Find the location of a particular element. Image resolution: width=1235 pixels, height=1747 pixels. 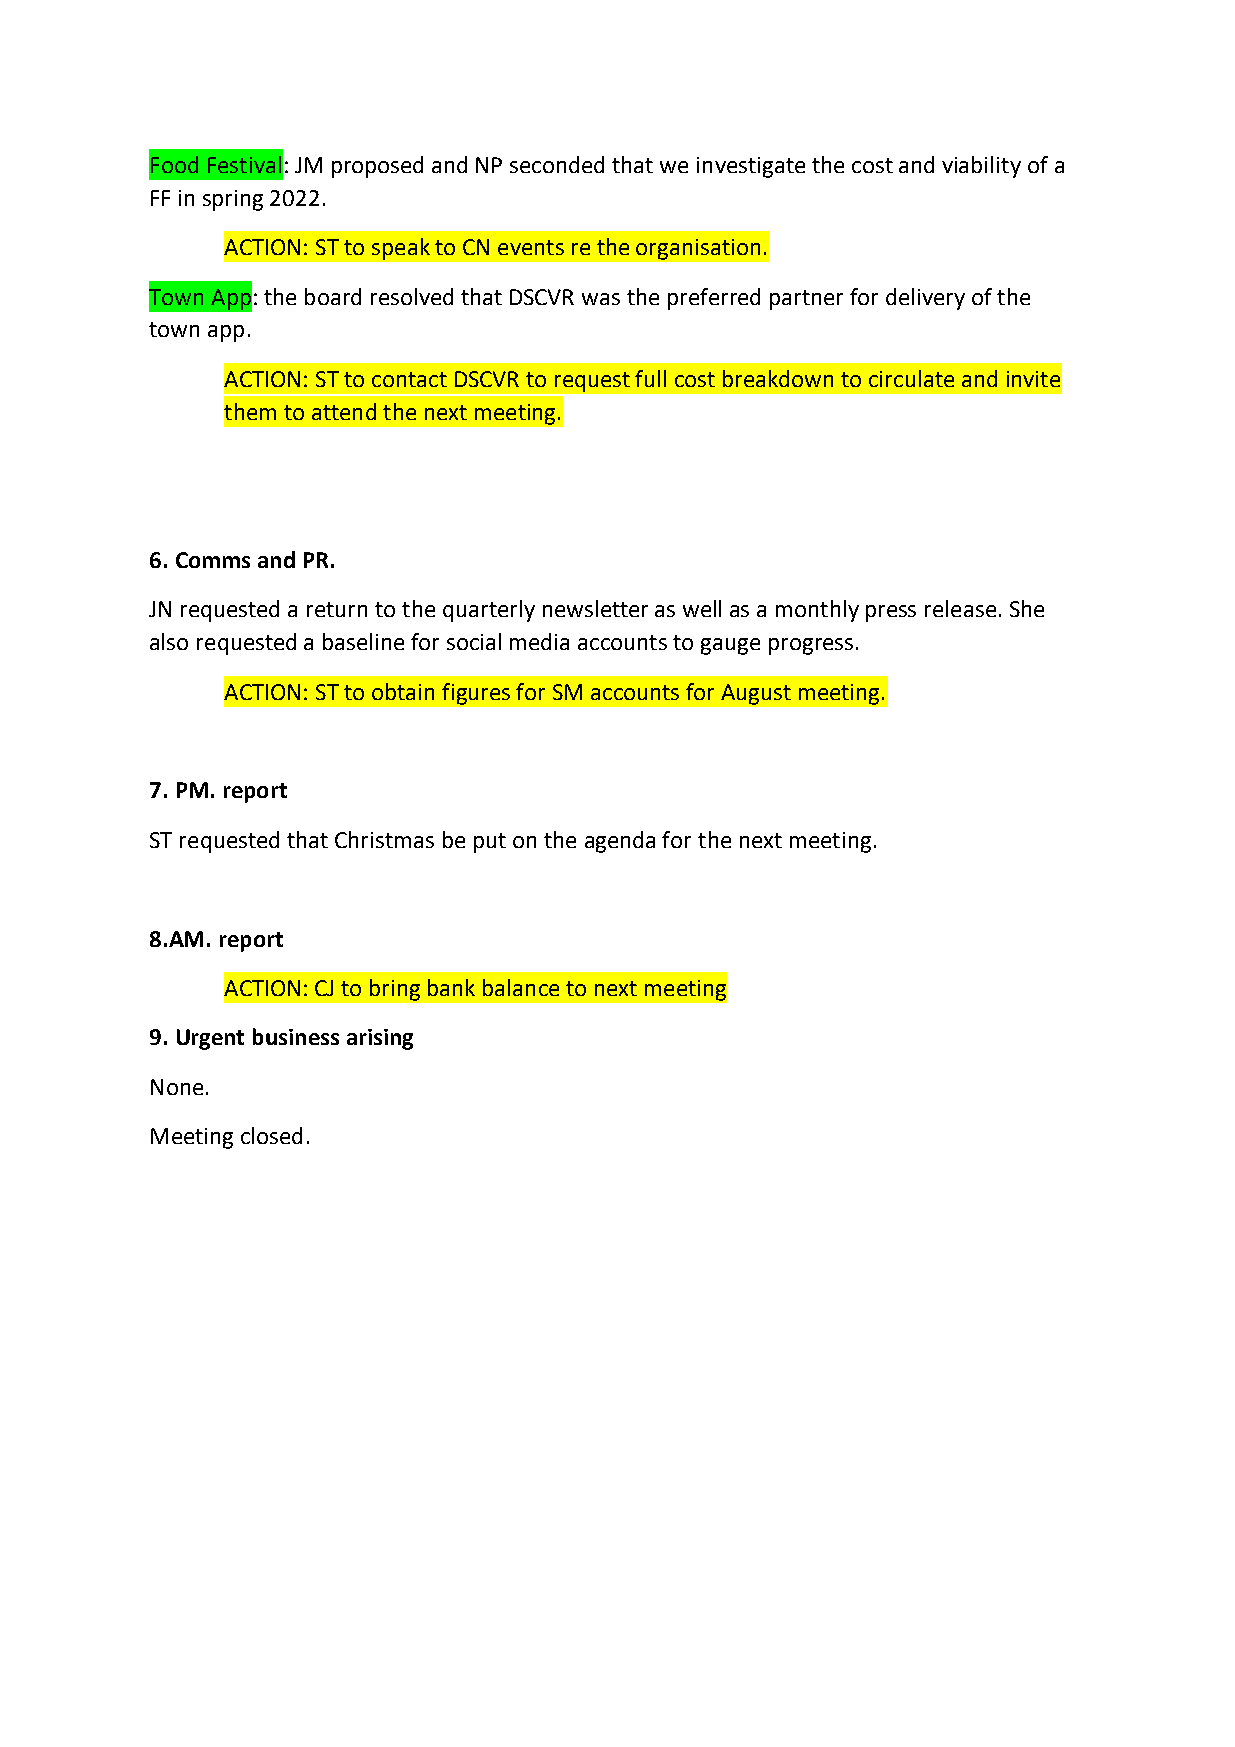

media is located at coordinates (539, 641).
